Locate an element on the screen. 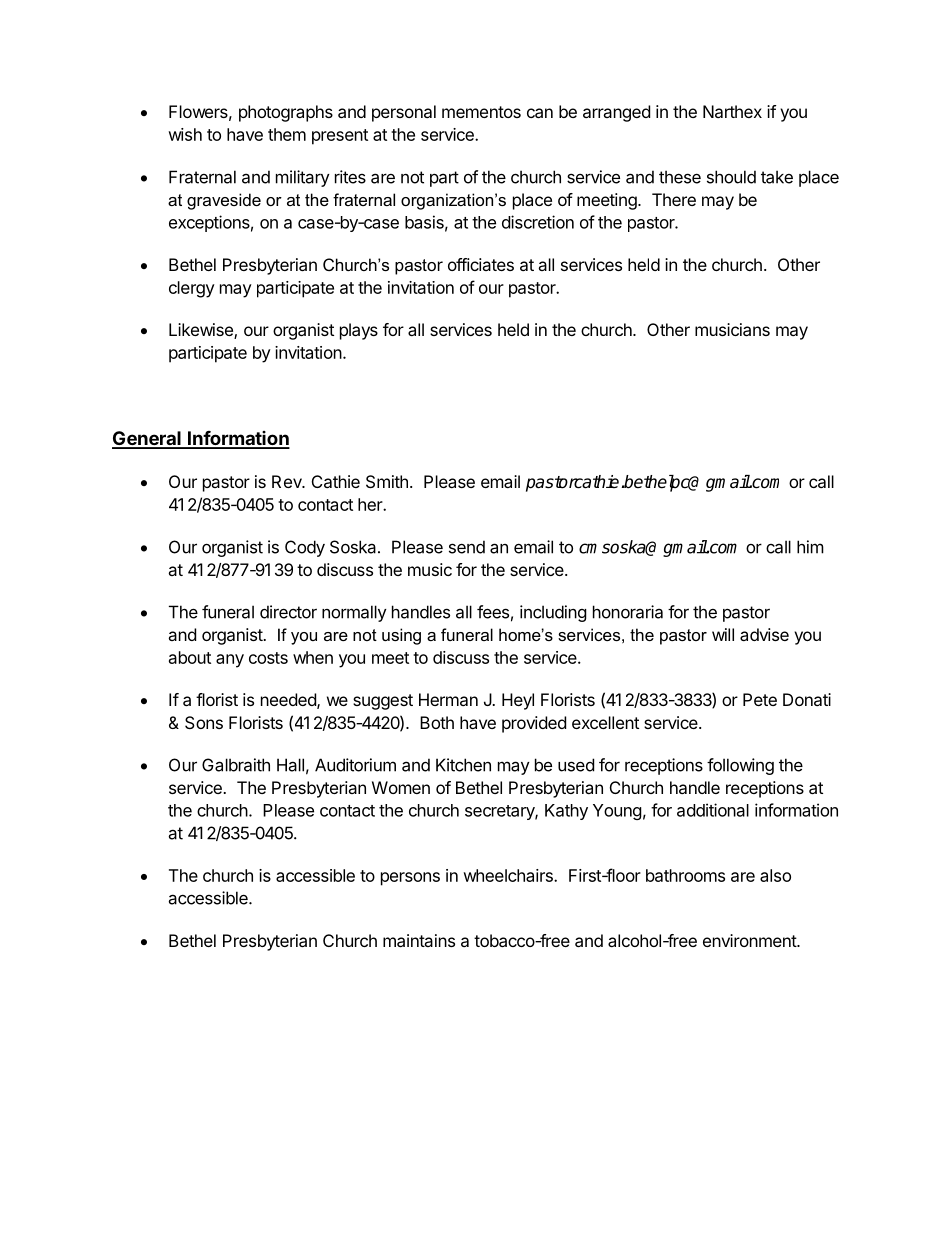 The image size is (952, 1233). maintains is located at coordinates (419, 940).
